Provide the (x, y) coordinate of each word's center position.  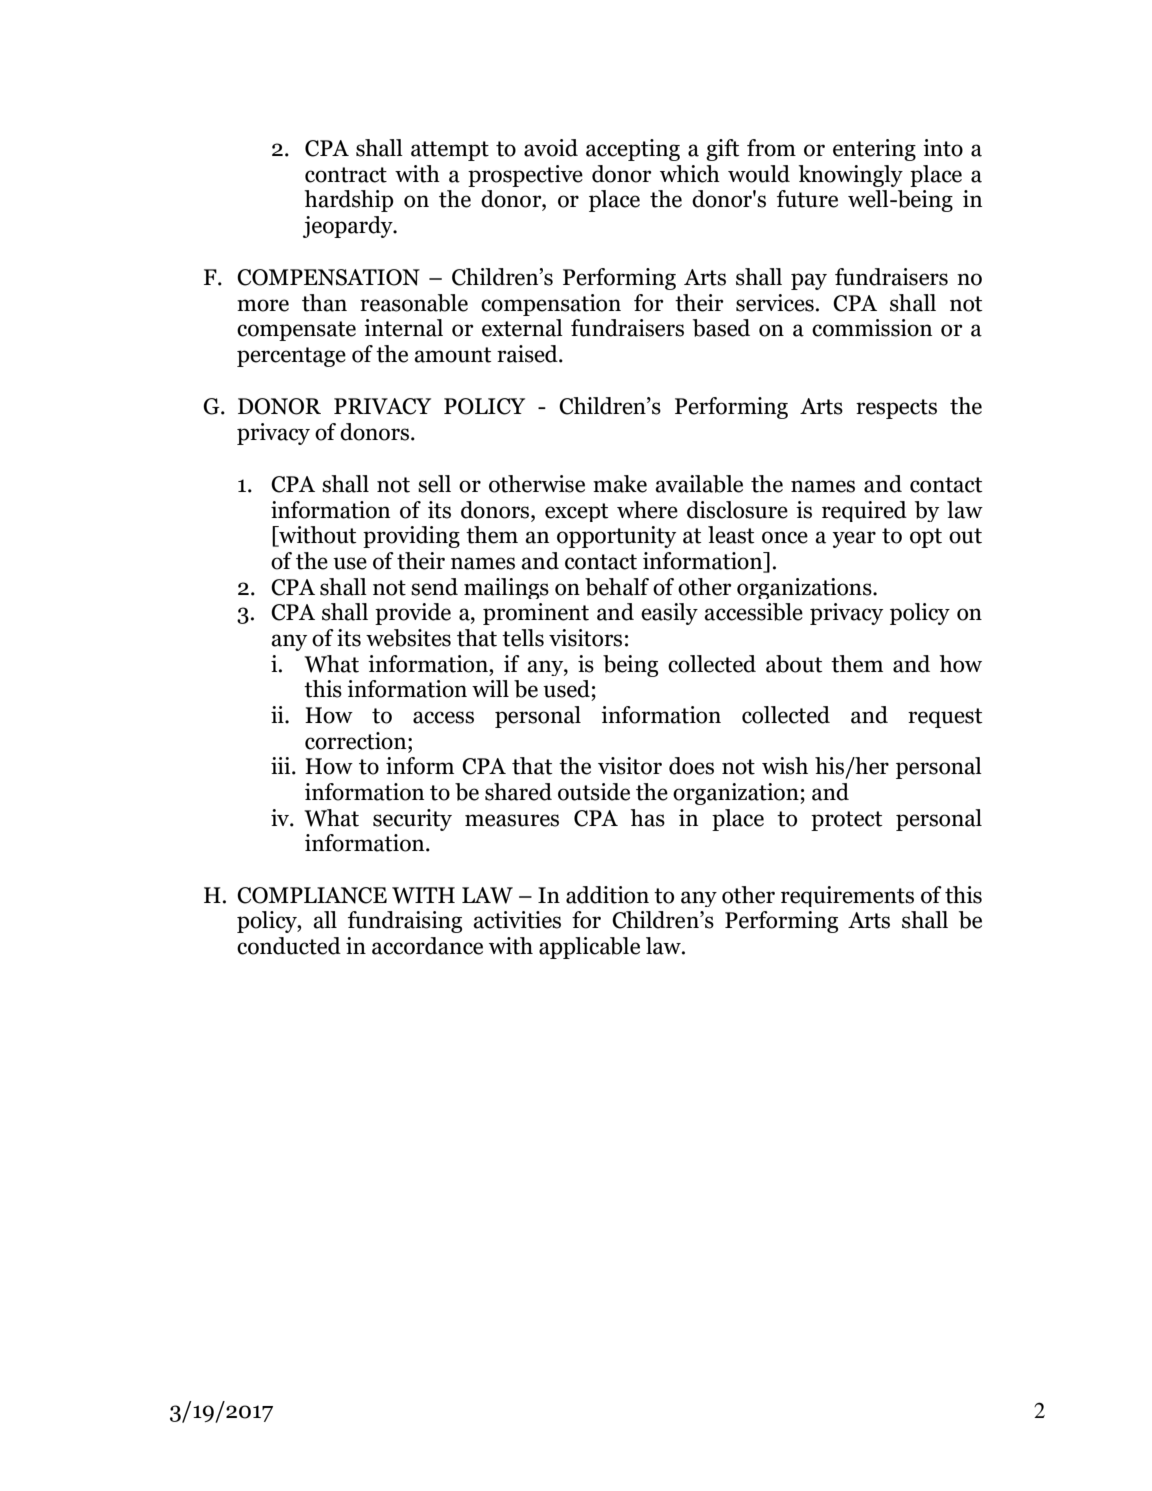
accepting (633, 150)
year (854, 539)
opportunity (616, 537)
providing (411, 537)
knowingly (850, 176)
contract (346, 175)
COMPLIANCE (312, 895)
